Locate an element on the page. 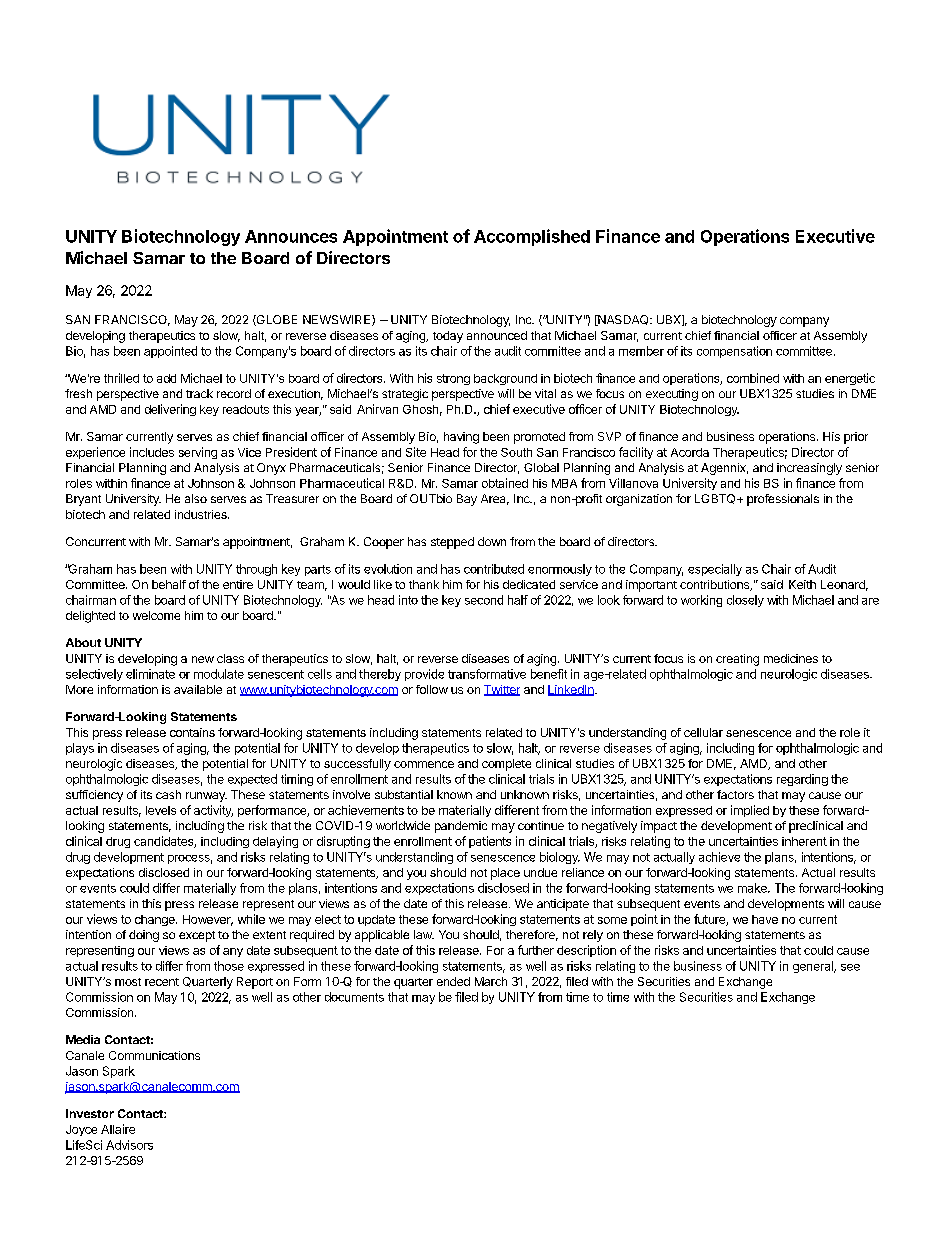 Image resolution: width=952 pixels, height=1233 pixels. available is located at coordinates (198, 689).
